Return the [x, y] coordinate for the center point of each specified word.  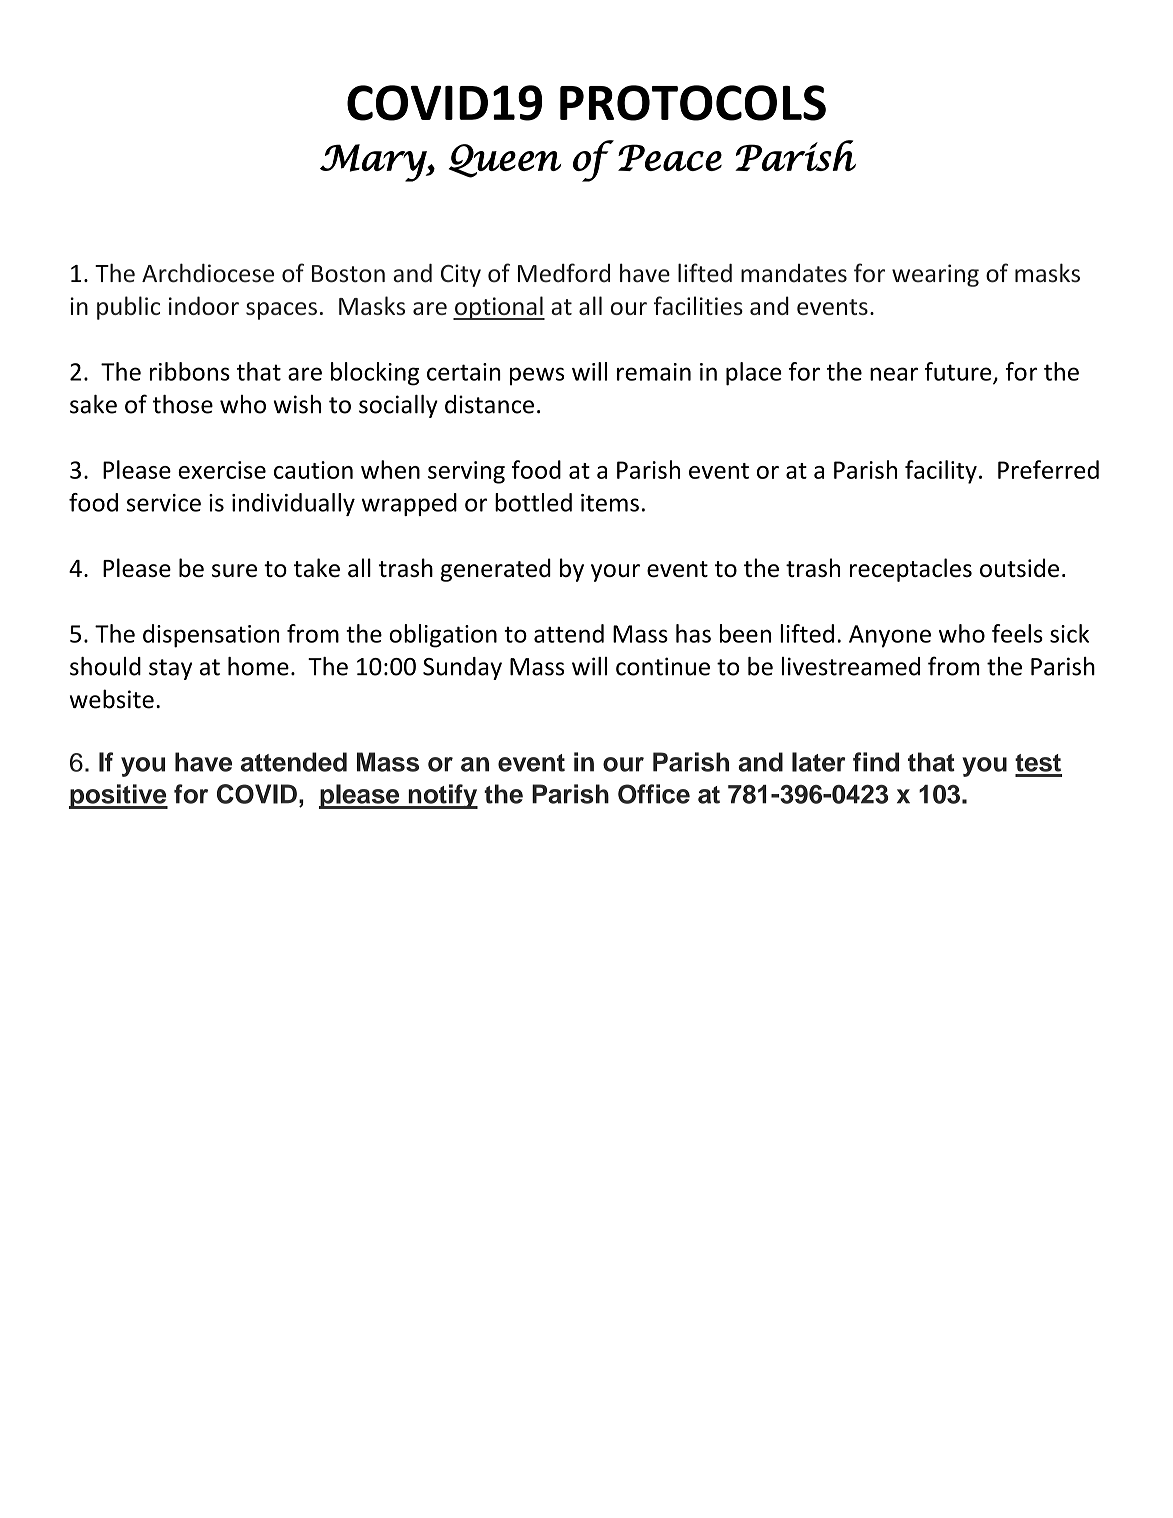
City [461, 275]
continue [663, 666]
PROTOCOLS [693, 103]
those [183, 404]
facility [941, 472]
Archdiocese [208, 273]
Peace [670, 157]
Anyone [890, 636]
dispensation [211, 636]
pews [537, 376]
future [959, 372]
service [164, 503]
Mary [374, 163]
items [610, 503]
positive [118, 796]
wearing [935, 275]
